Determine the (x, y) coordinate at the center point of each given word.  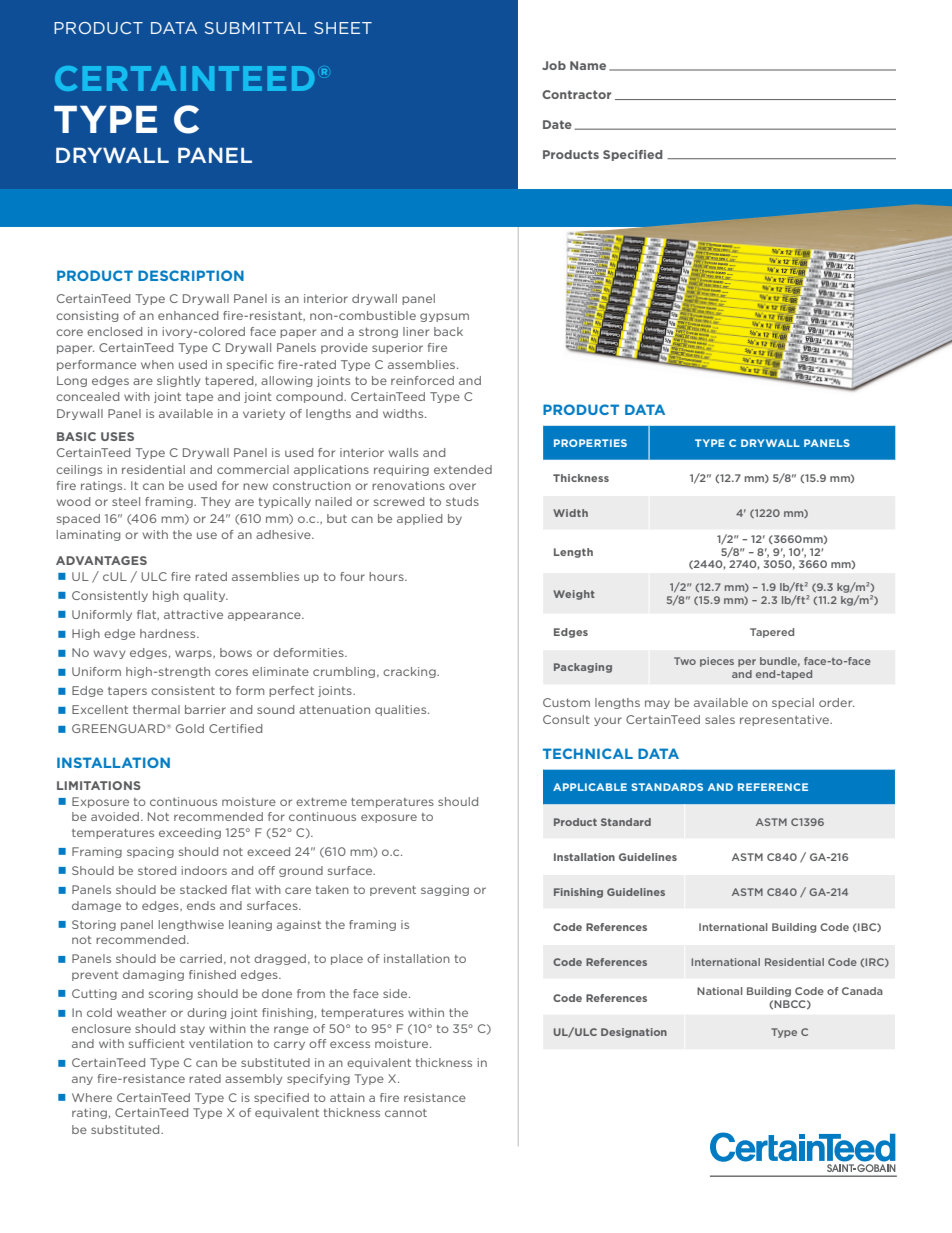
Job (554, 65)
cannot (406, 1113)
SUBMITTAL (256, 28)
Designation (634, 1033)
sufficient (157, 1043)
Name (588, 65)
